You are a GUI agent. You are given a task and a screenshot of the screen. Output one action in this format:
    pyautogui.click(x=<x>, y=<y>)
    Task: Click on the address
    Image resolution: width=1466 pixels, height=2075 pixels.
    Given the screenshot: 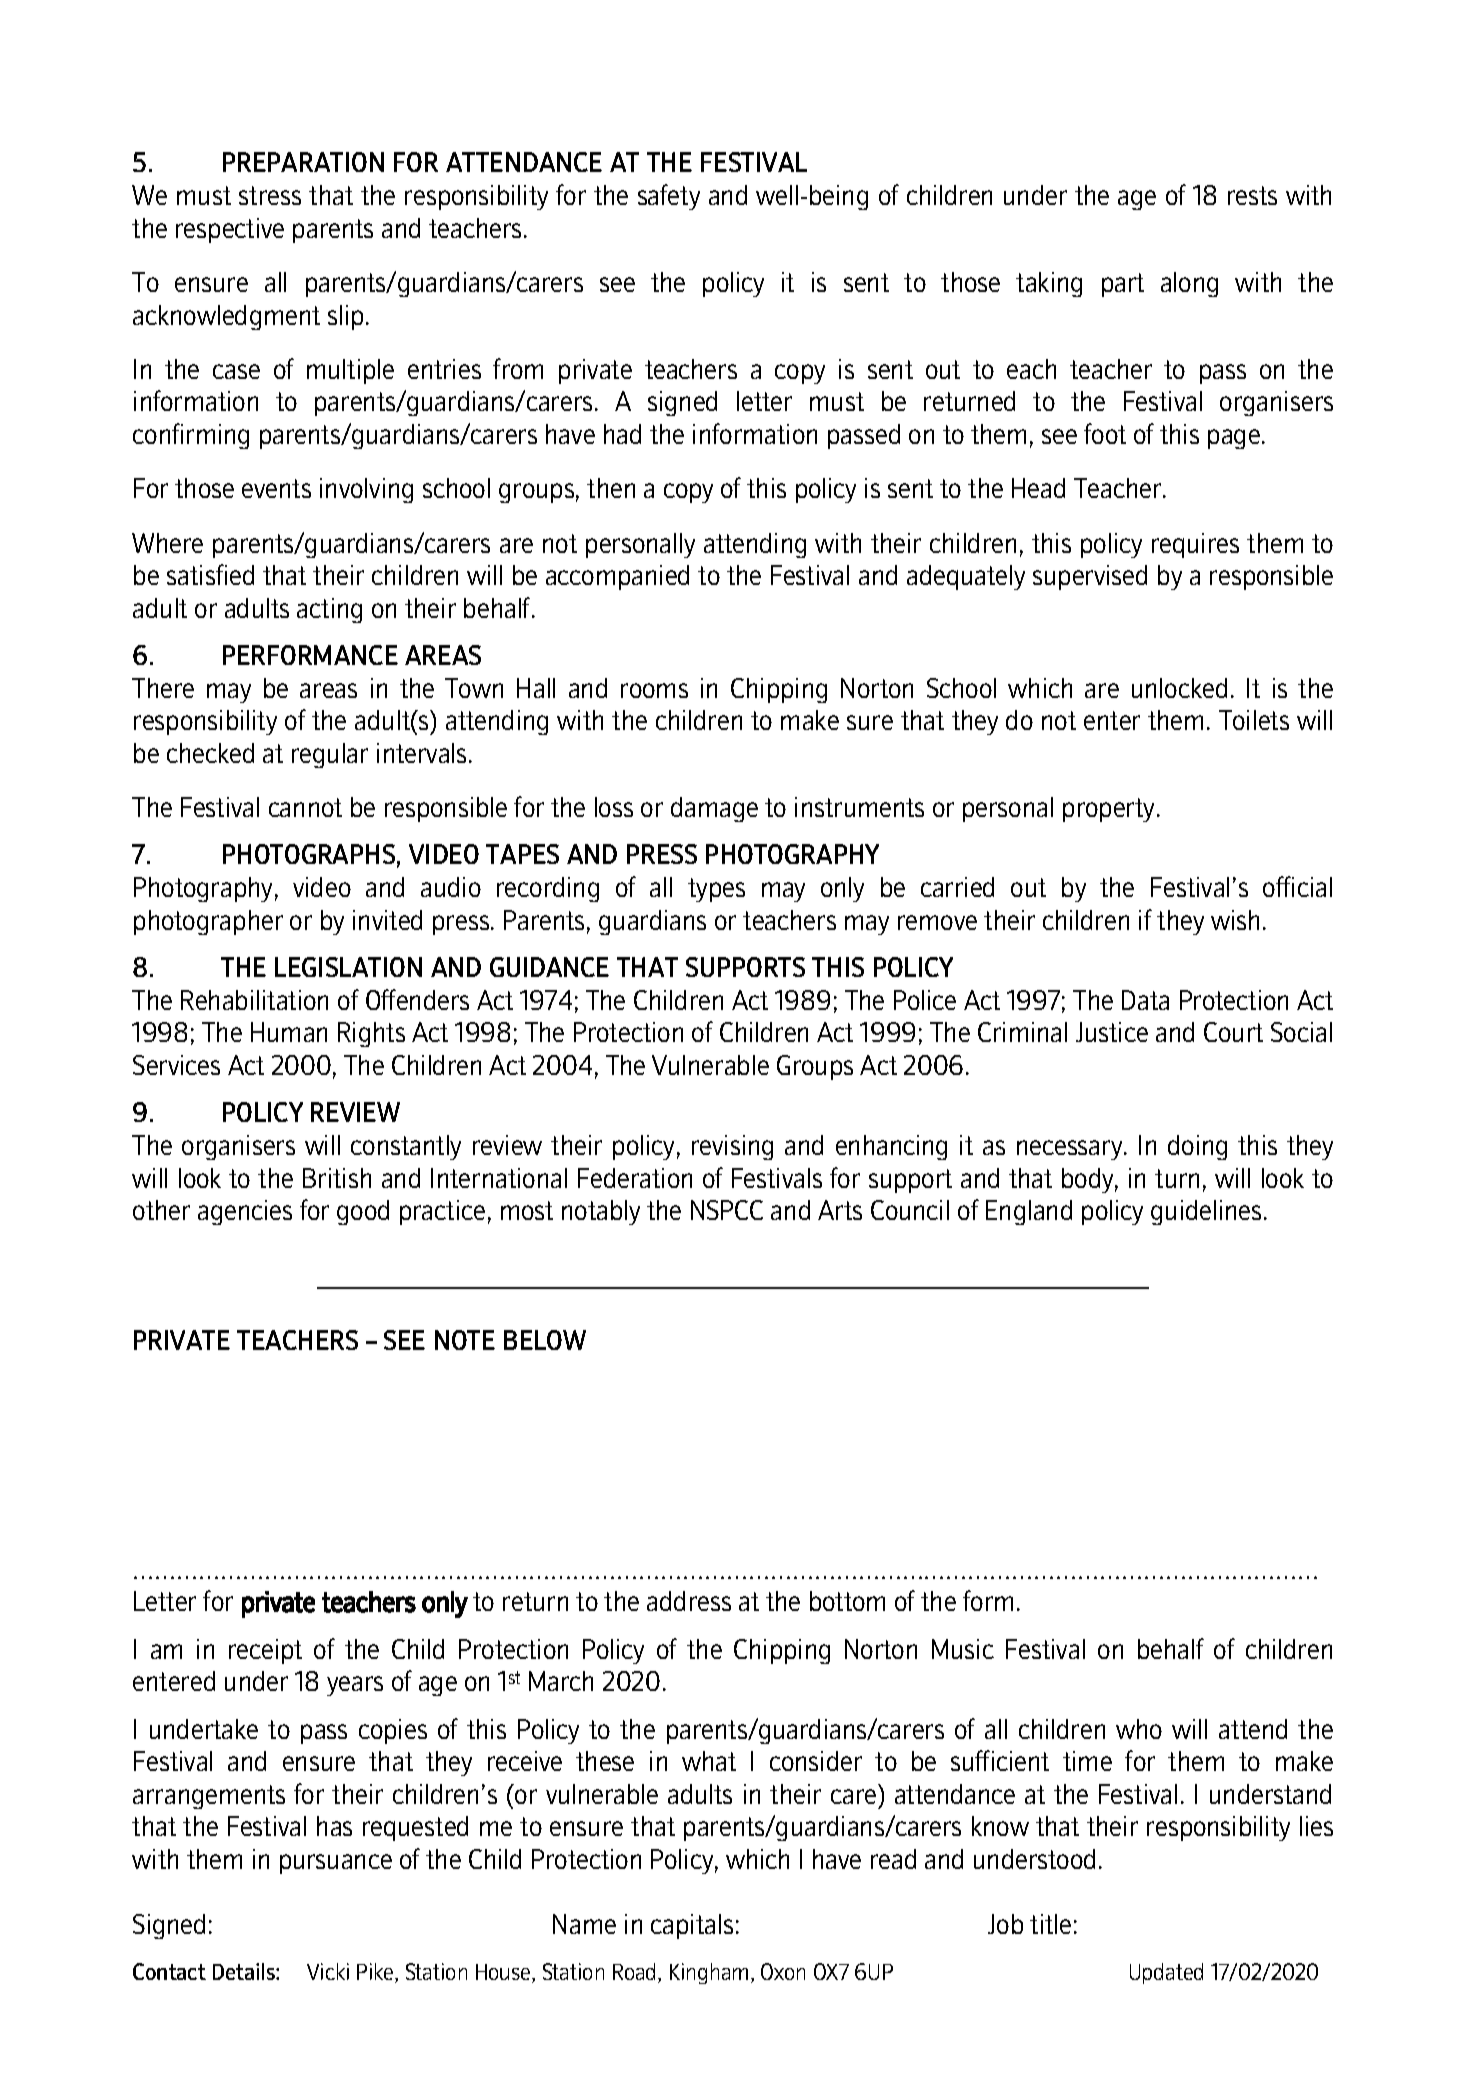 What is the action you would take?
    pyautogui.click(x=689, y=1601)
